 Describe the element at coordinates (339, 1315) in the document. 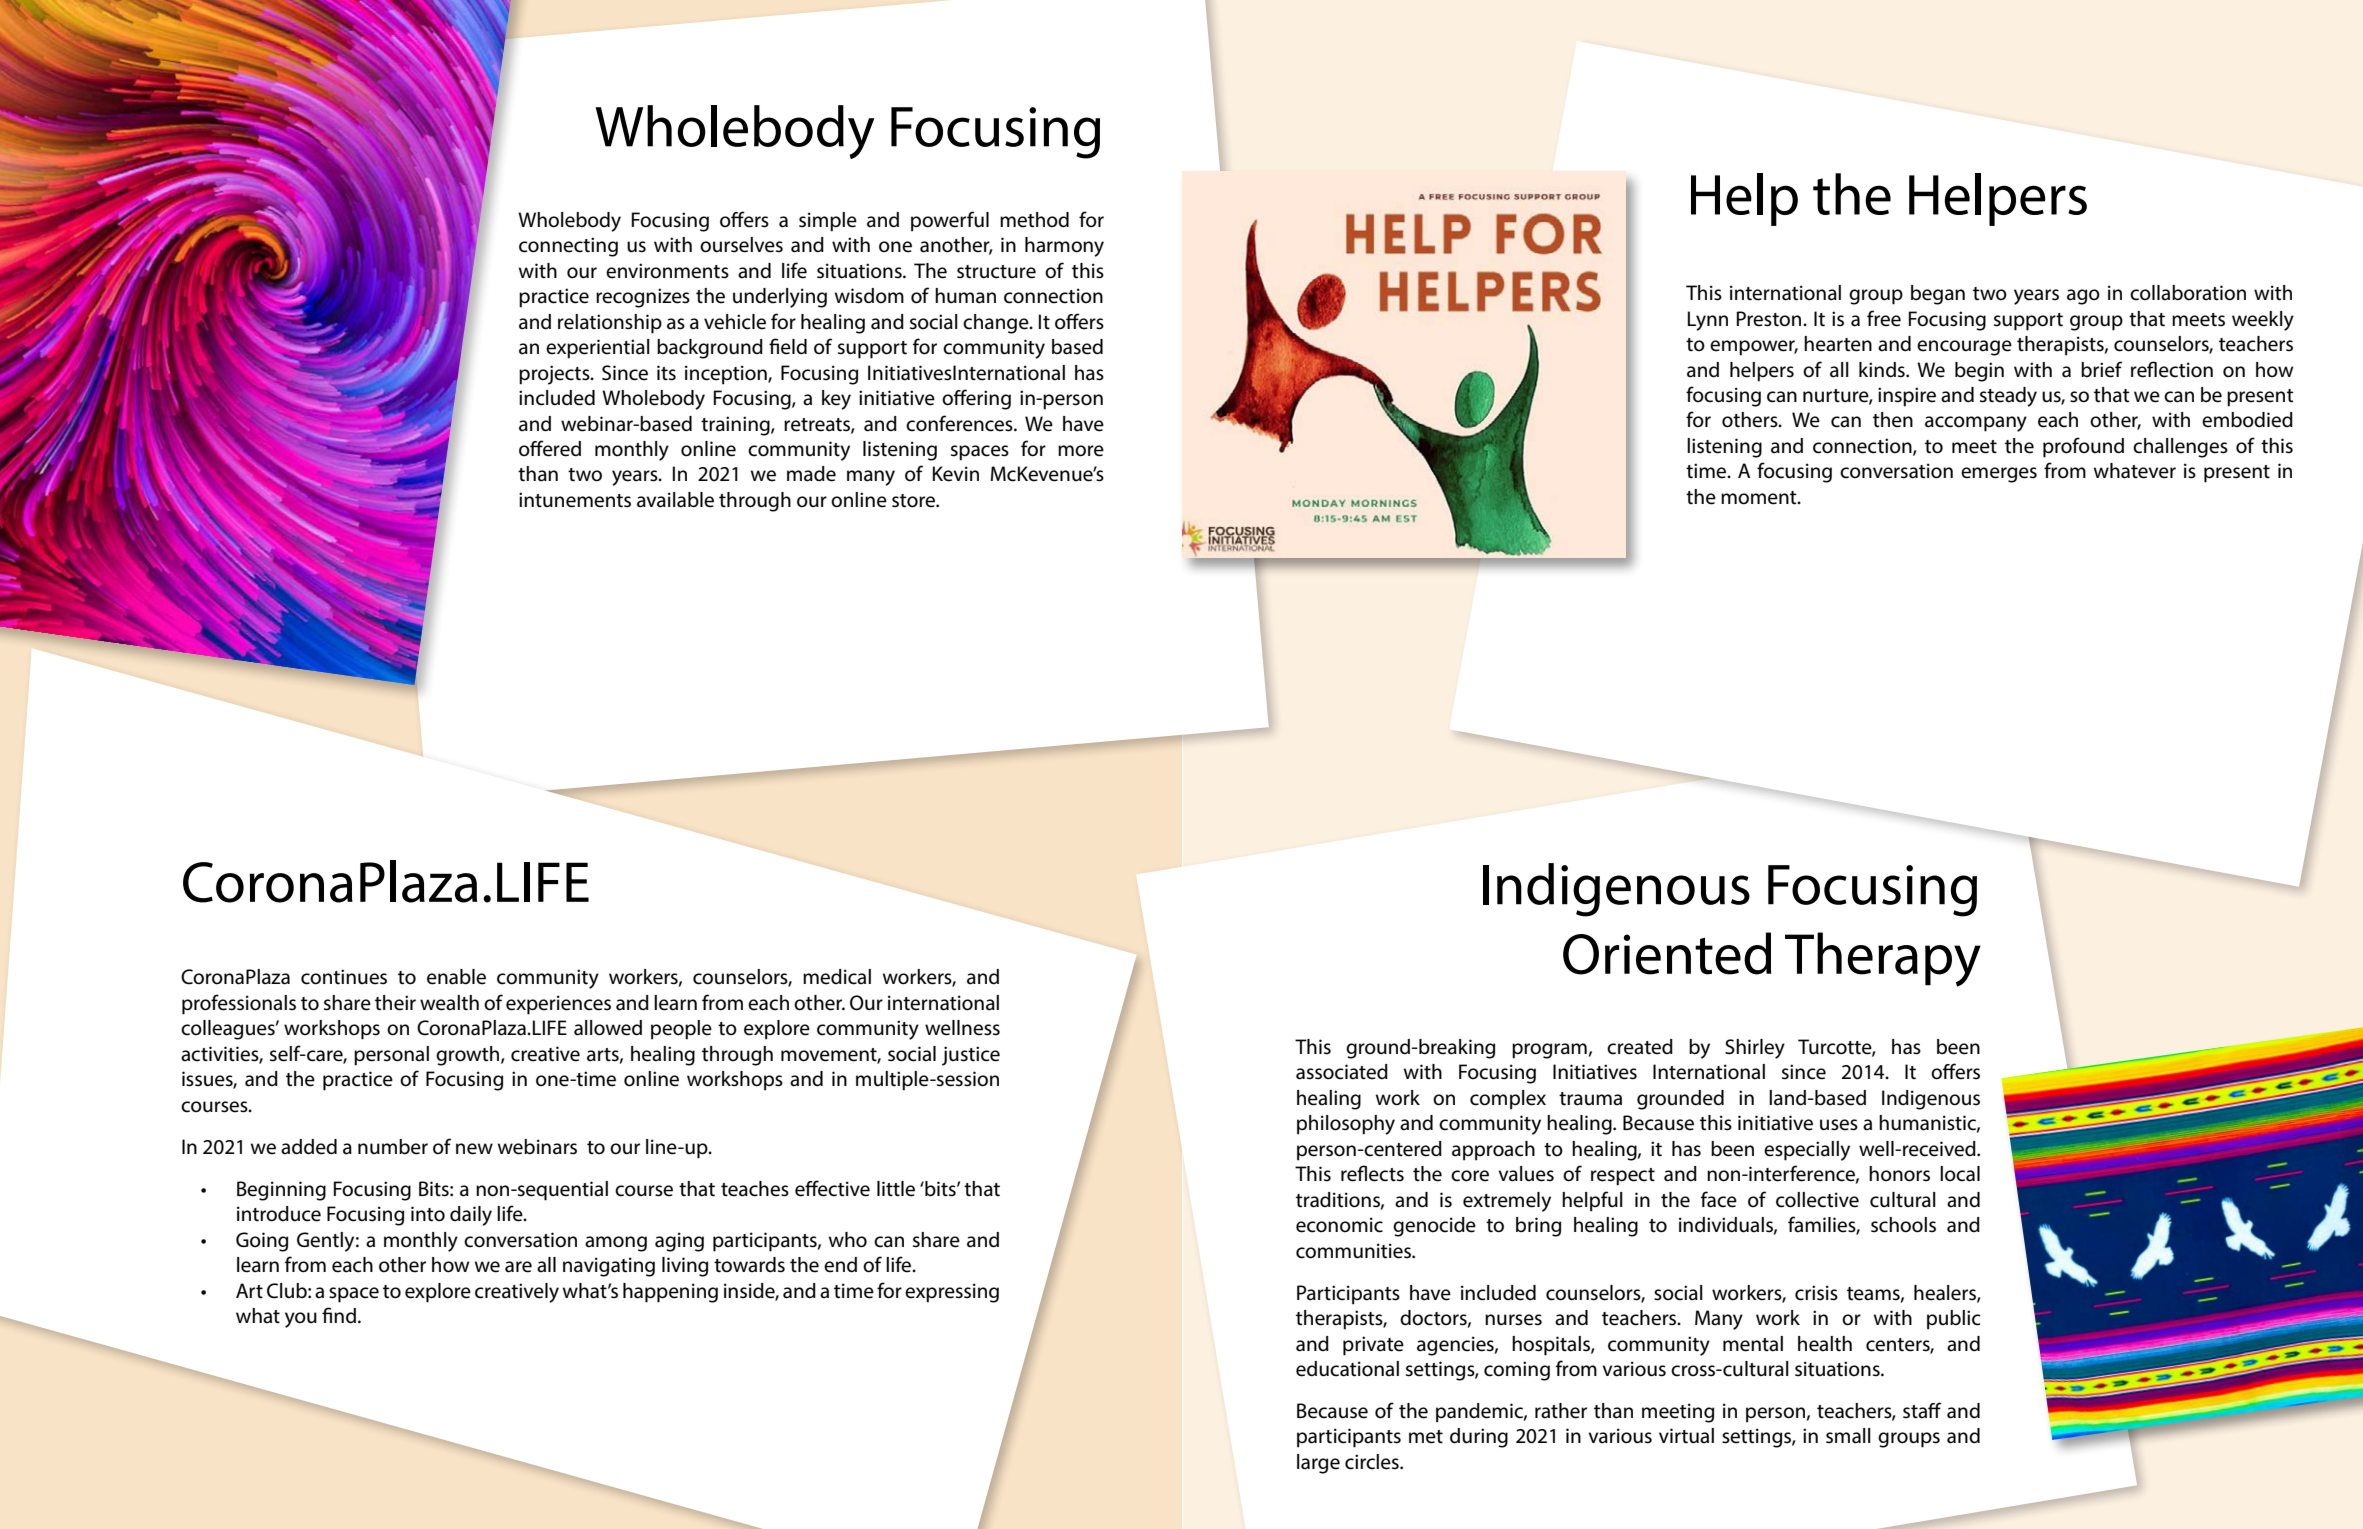

I see `find` at that location.
